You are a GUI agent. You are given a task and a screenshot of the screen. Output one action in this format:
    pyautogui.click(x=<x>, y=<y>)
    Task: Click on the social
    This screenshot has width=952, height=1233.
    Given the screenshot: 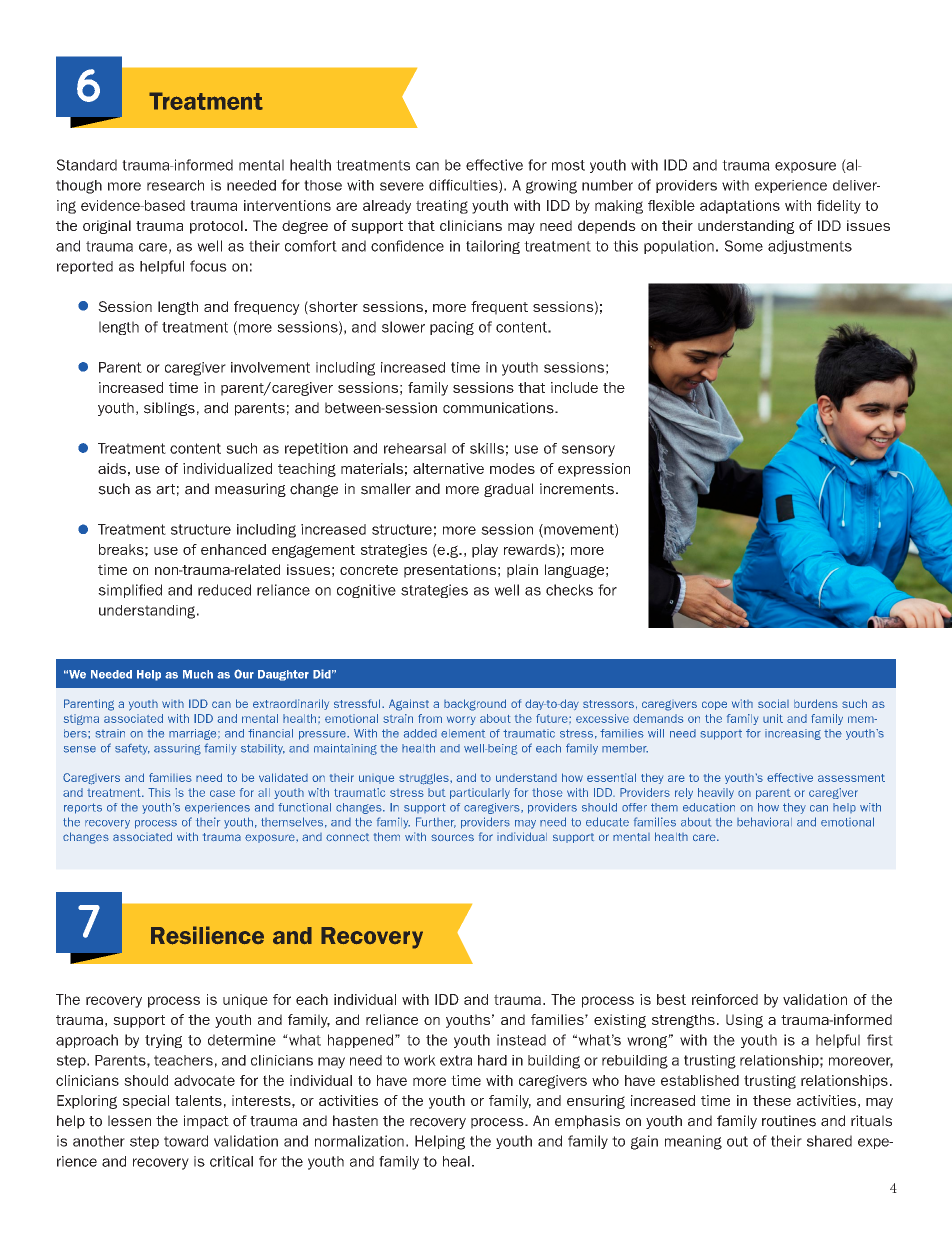 What is the action you would take?
    pyautogui.click(x=773, y=703)
